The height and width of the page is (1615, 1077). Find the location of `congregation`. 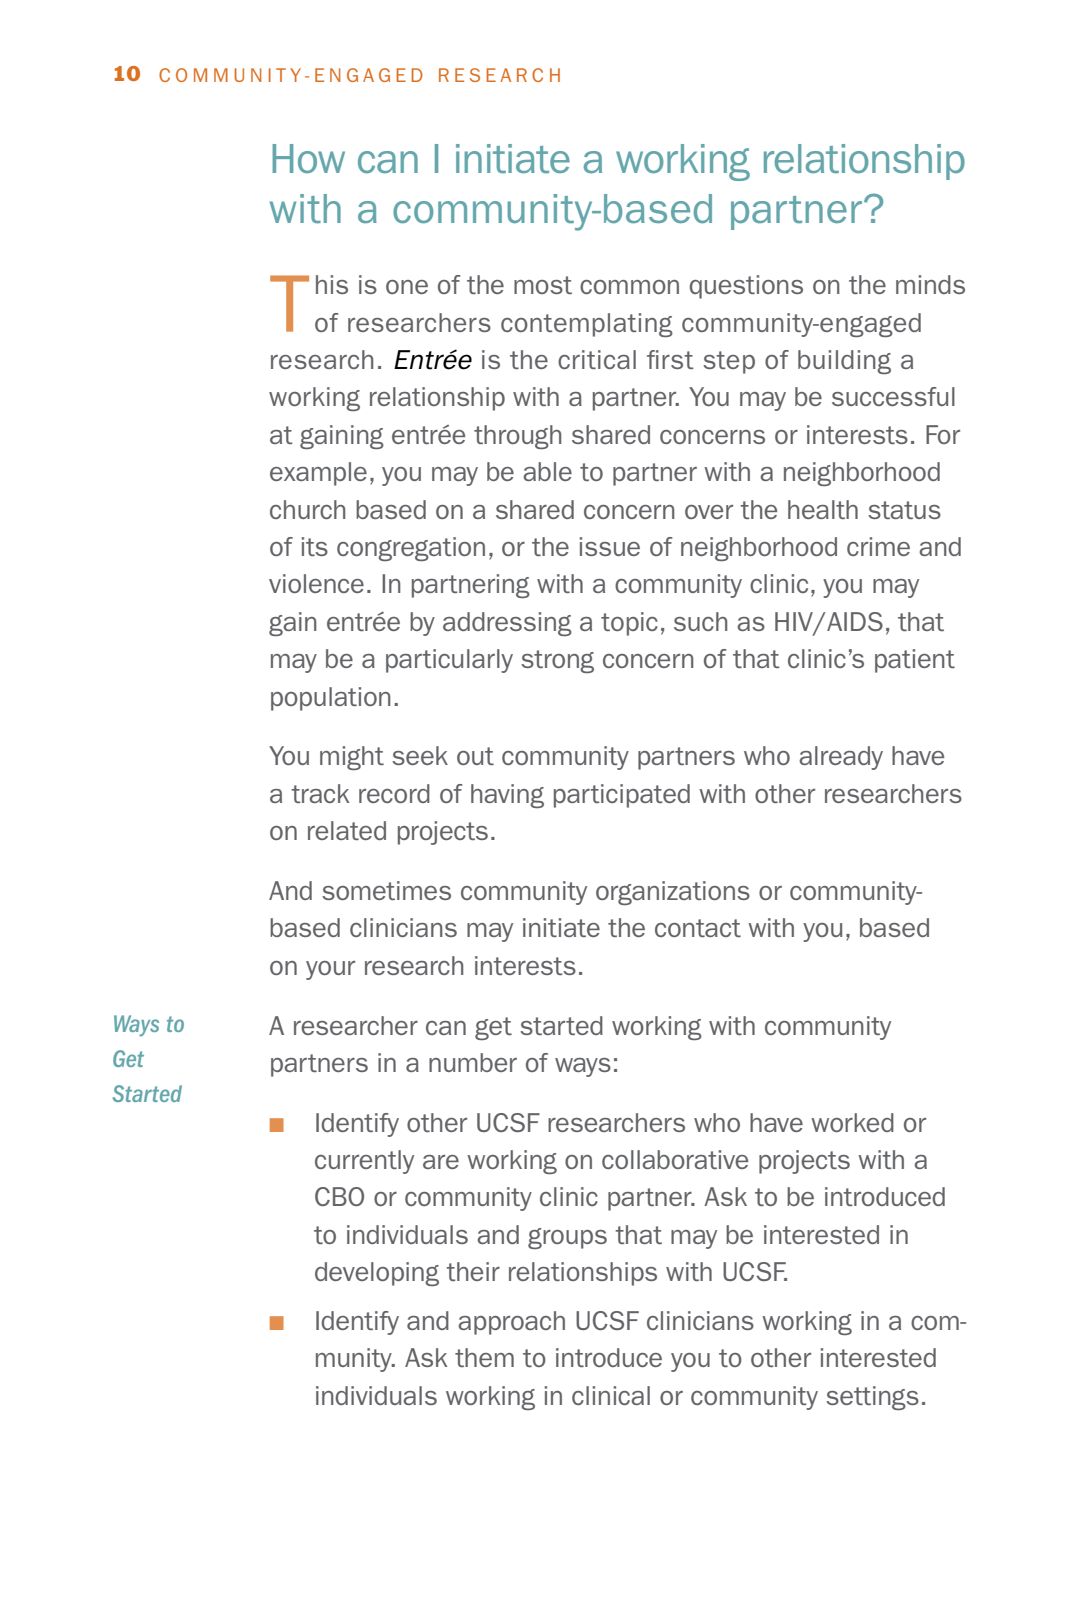

congregation is located at coordinates (411, 549).
